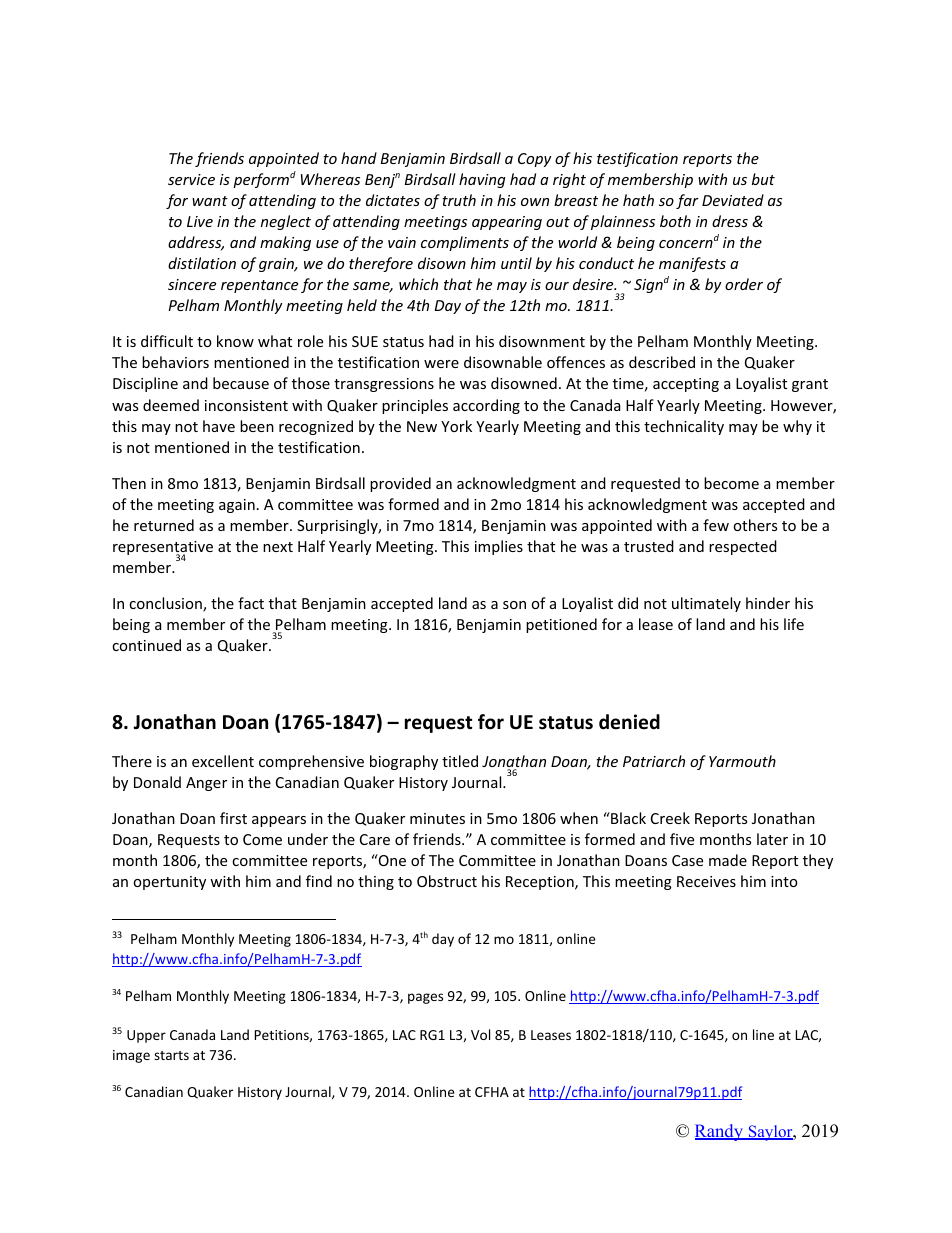 Image resolution: width=952 pixels, height=1233 pixels. I want to click on few, so click(716, 525).
